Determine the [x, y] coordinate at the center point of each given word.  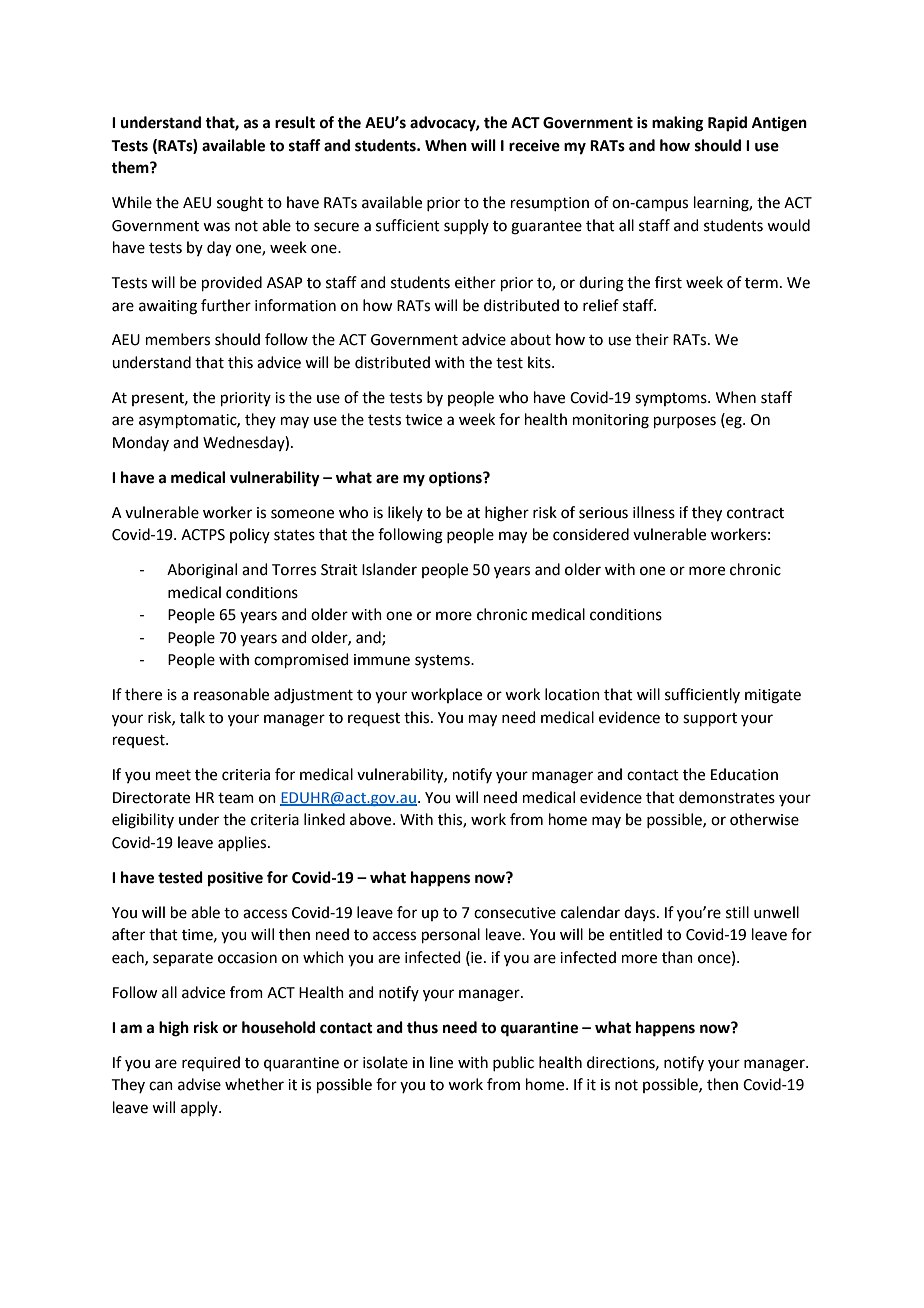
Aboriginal [202, 571]
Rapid [727, 124]
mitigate [773, 696]
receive [534, 145]
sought [240, 204]
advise [199, 1084]
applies [243, 843]
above [372, 819]
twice [423, 420]
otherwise [764, 819]
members [178, 339]
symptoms [672, 400]
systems [443, 661]
